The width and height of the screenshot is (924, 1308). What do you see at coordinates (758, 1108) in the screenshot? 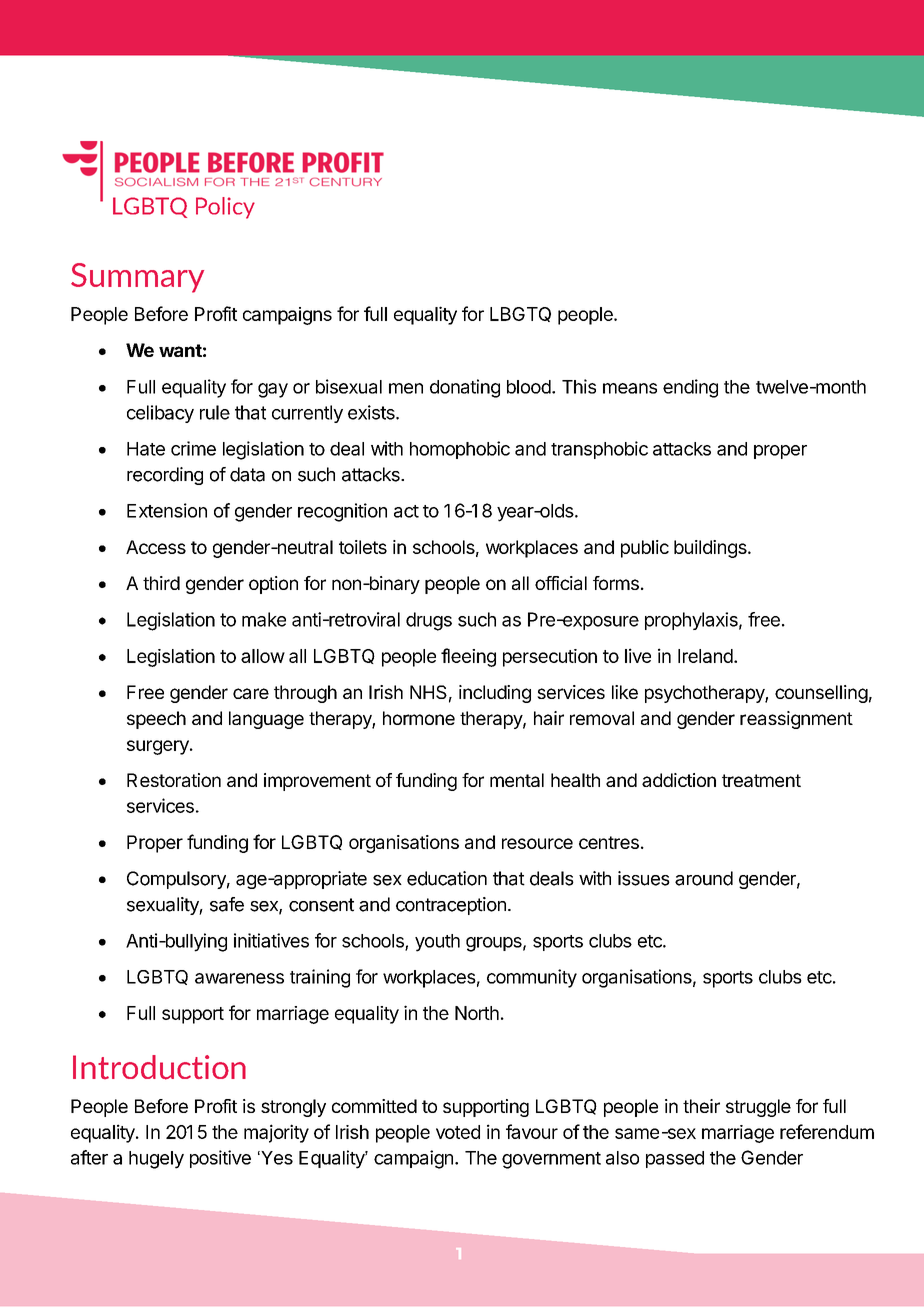
I see `struggle` at bounding box center [758, 1108].
